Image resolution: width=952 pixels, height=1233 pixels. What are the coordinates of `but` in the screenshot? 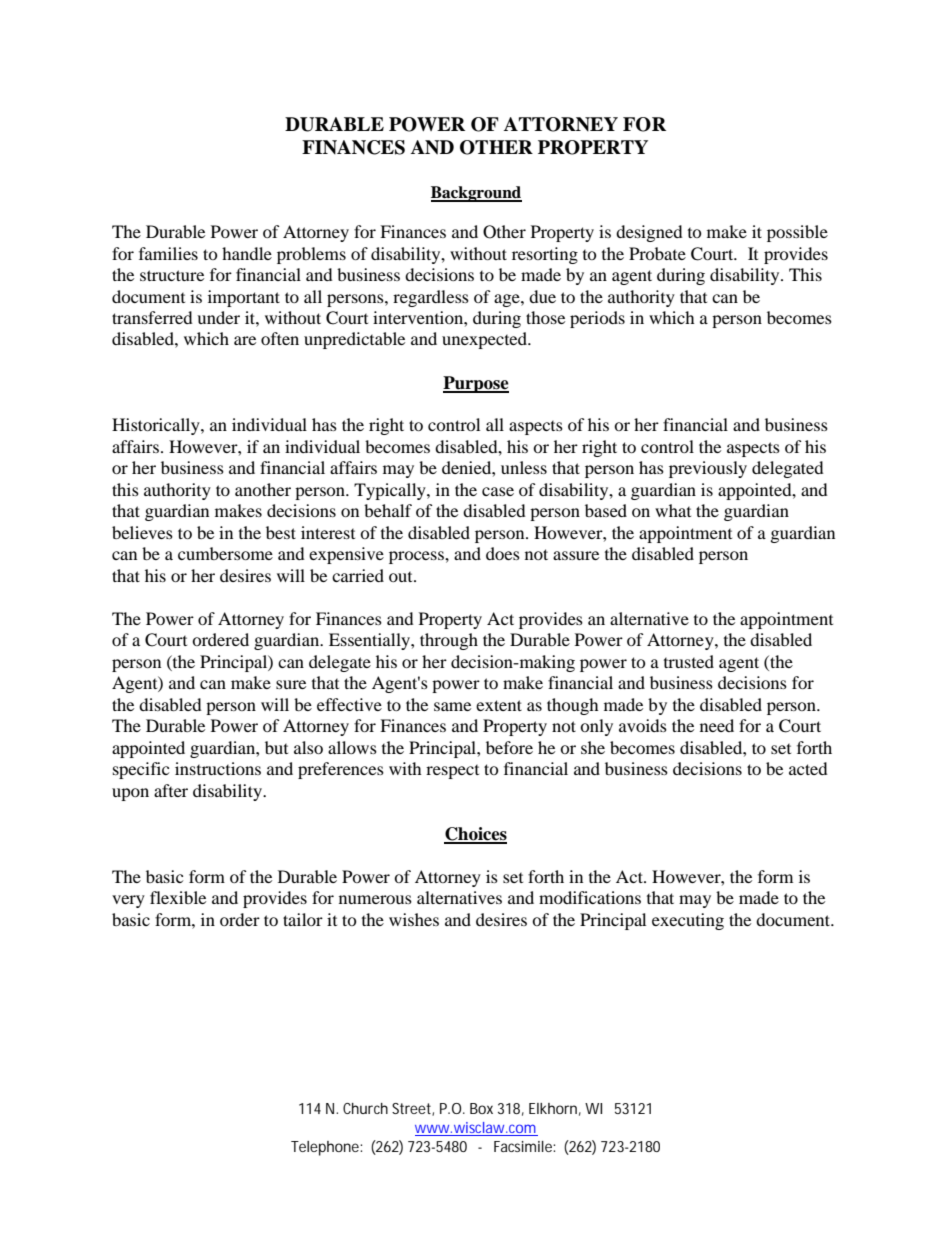 It's located at (276, 747).
